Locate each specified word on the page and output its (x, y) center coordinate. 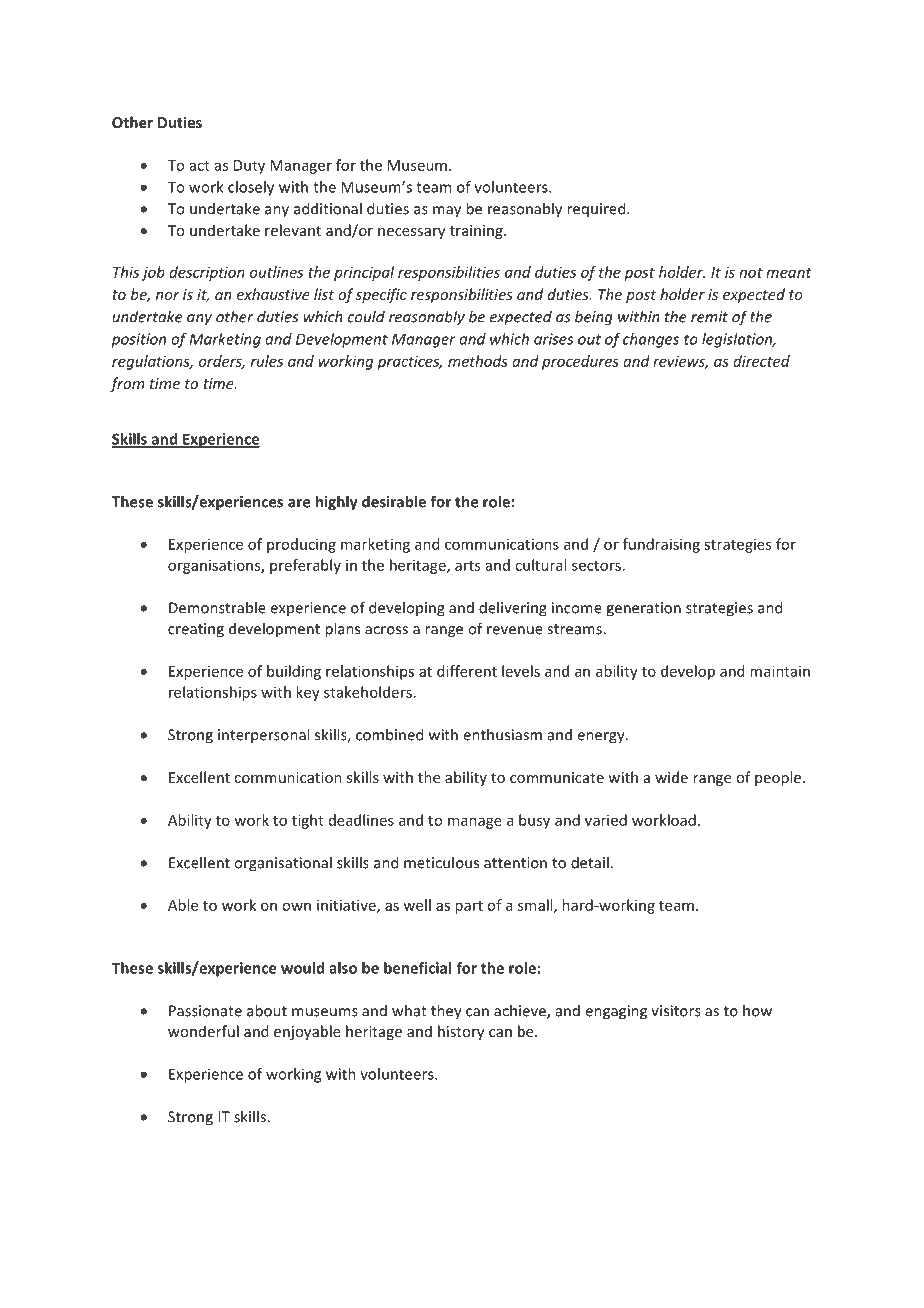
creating (196, 630)
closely (251, 188)
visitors (676, 1011)
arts (467, 566)
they (446, 1012)
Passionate (205, 1011)
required (597, 209)
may (447, 212)
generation (643, 609)
